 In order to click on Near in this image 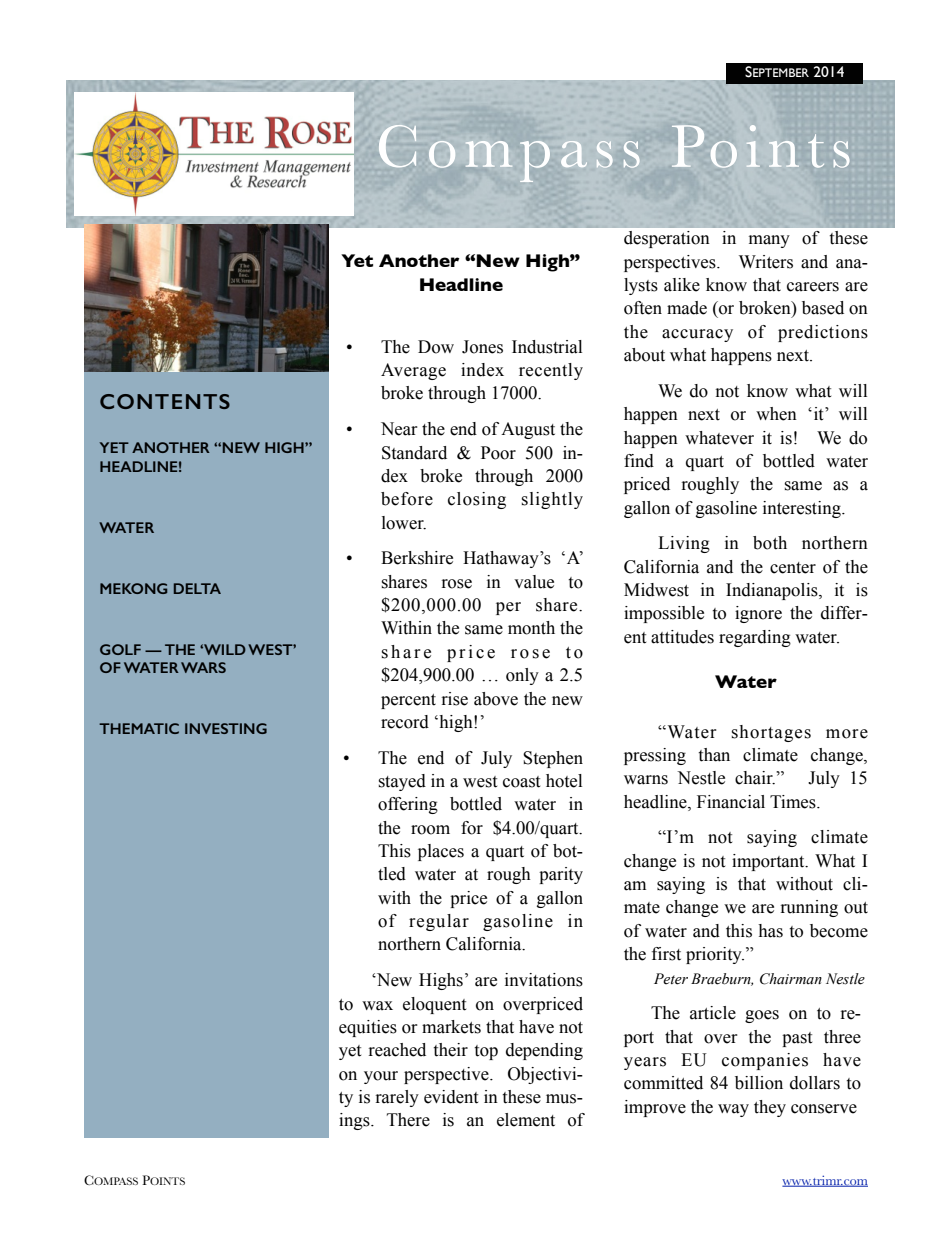, I will do `click(399, 429)`.
